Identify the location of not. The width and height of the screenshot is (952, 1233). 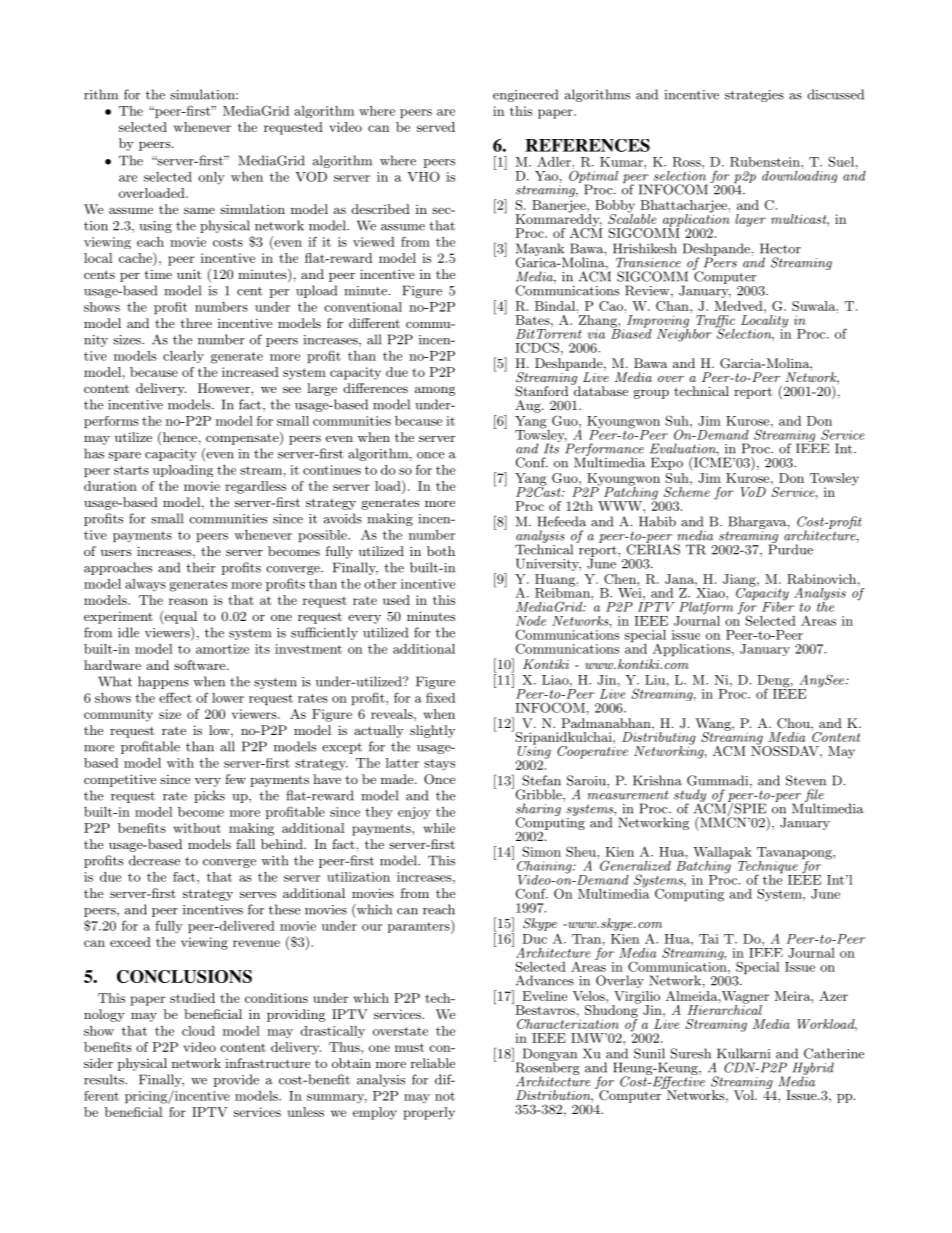
(445, 1096).
